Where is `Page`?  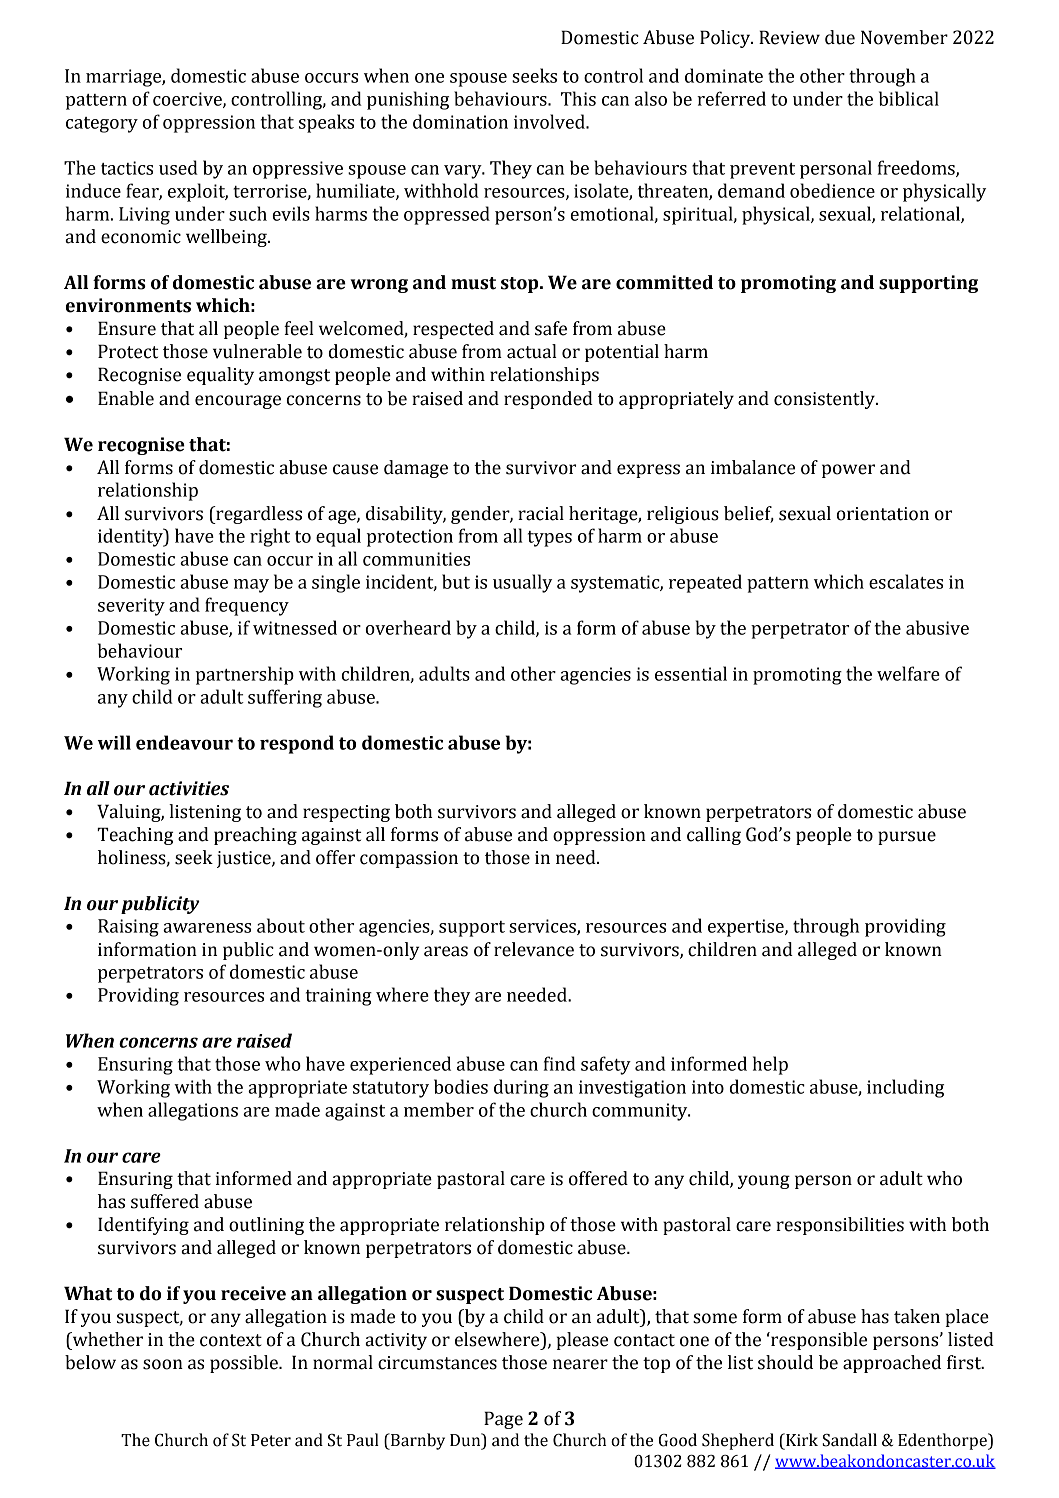
Page is located at coordinates (503, 1420).
